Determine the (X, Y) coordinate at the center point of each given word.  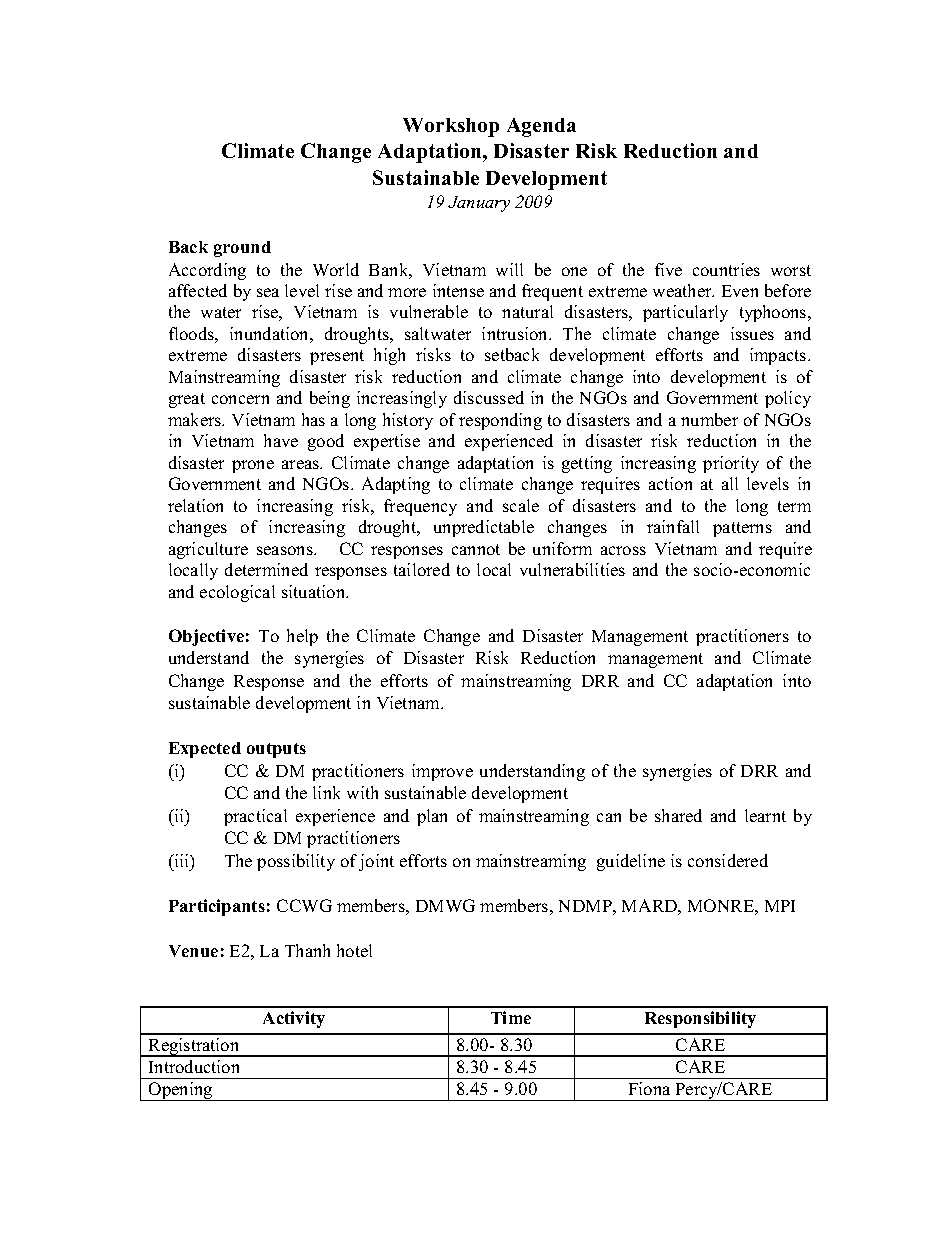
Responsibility (700, 1019)
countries (726, 269)
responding (500, 421)
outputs (276, 750)
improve (442, 772)
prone (253, 466)
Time (511, 1017)
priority (731, 464)
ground (242, 249)
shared (678, 815)
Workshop (451, 127)
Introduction (194, 1066)
